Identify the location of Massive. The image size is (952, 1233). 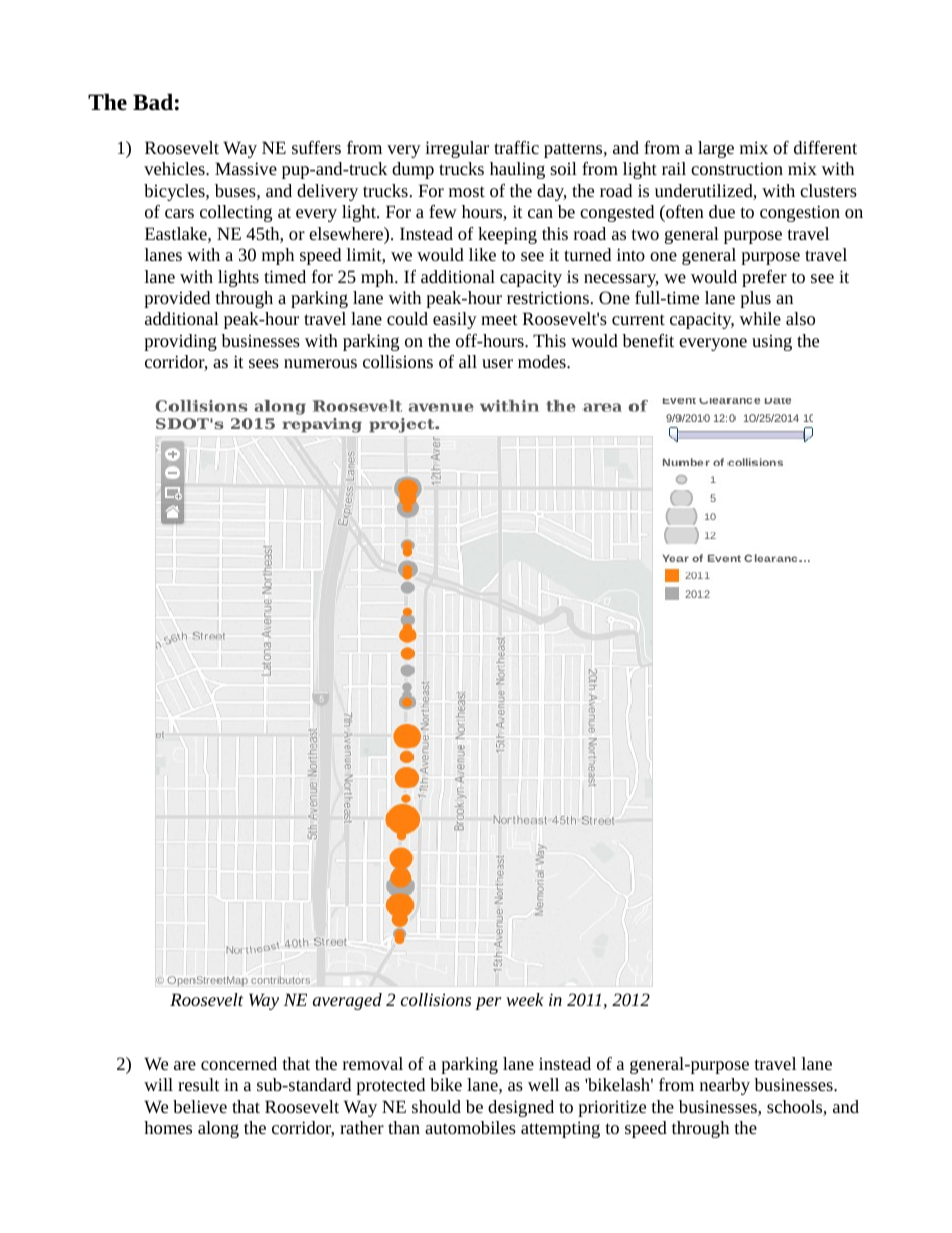
(246, 168).
